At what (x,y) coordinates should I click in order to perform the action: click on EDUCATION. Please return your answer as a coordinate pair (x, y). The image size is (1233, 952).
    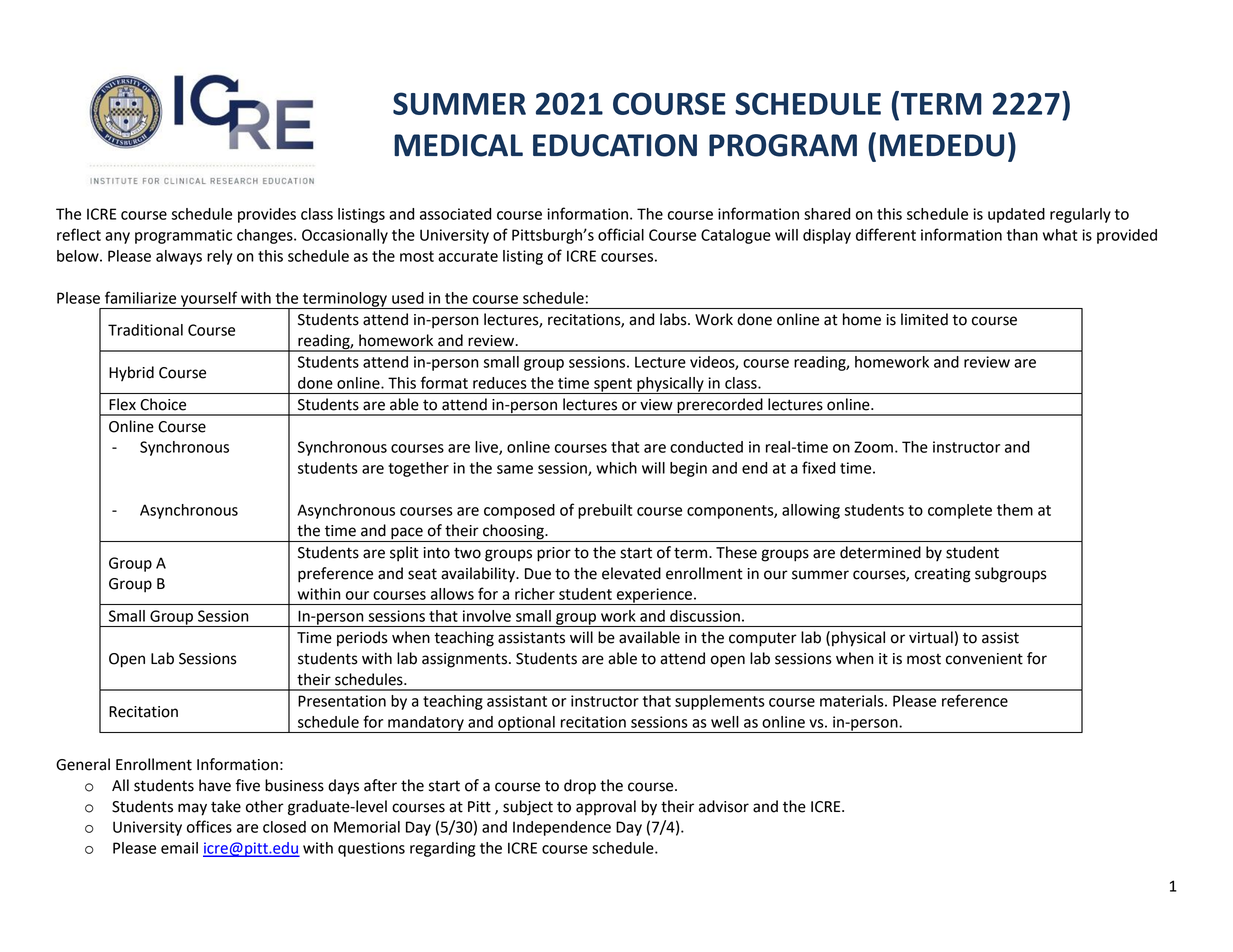
    Looking at the image, I should click on (615, 145).
